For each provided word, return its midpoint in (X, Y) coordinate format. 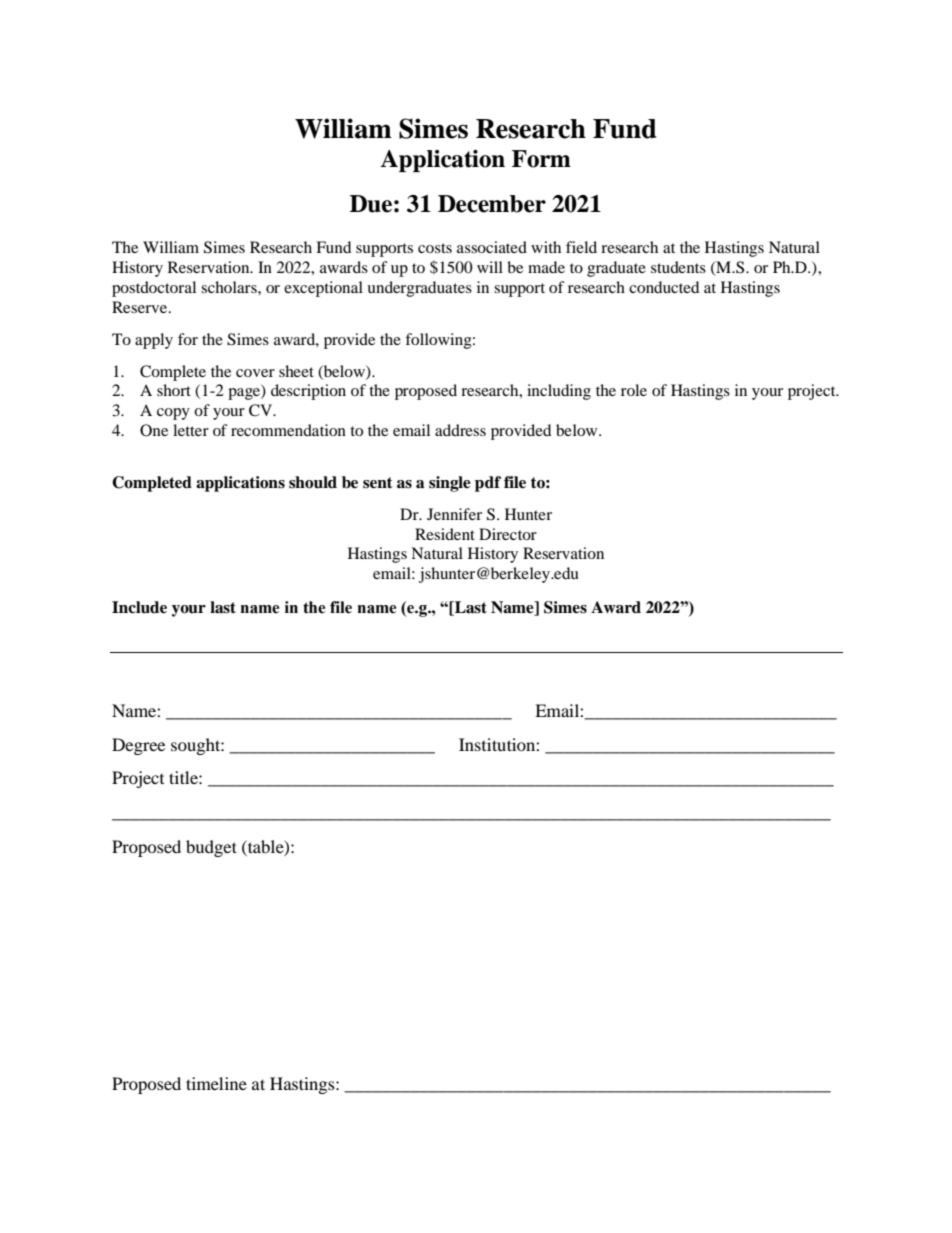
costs (435, 248)
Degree (138, 746)
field (581, 247)
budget (211, 848)
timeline (216, 1083)
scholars (230, 287)
